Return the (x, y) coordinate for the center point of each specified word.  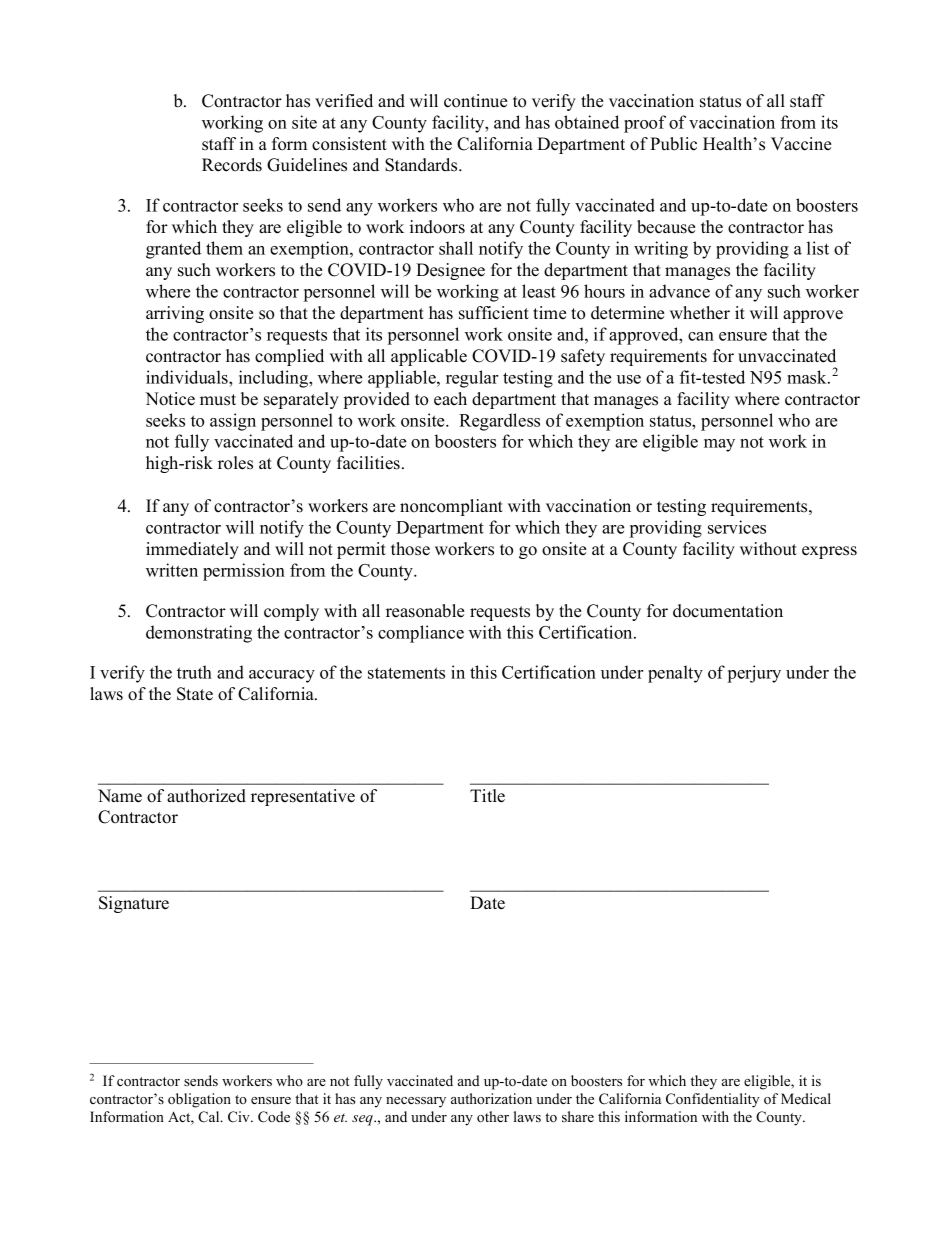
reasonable (425, 611)
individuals (188, 377)
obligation (199, 1100)
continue (475, 101)
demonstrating (199, 634)
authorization (491, 1098)
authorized (206, 796)
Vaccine (801, 144)
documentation (728, 611)
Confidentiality (712, 1100)
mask (808, 377)
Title (487, 796)
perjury (754, 674)
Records (232, 165)
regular (472, 379)
